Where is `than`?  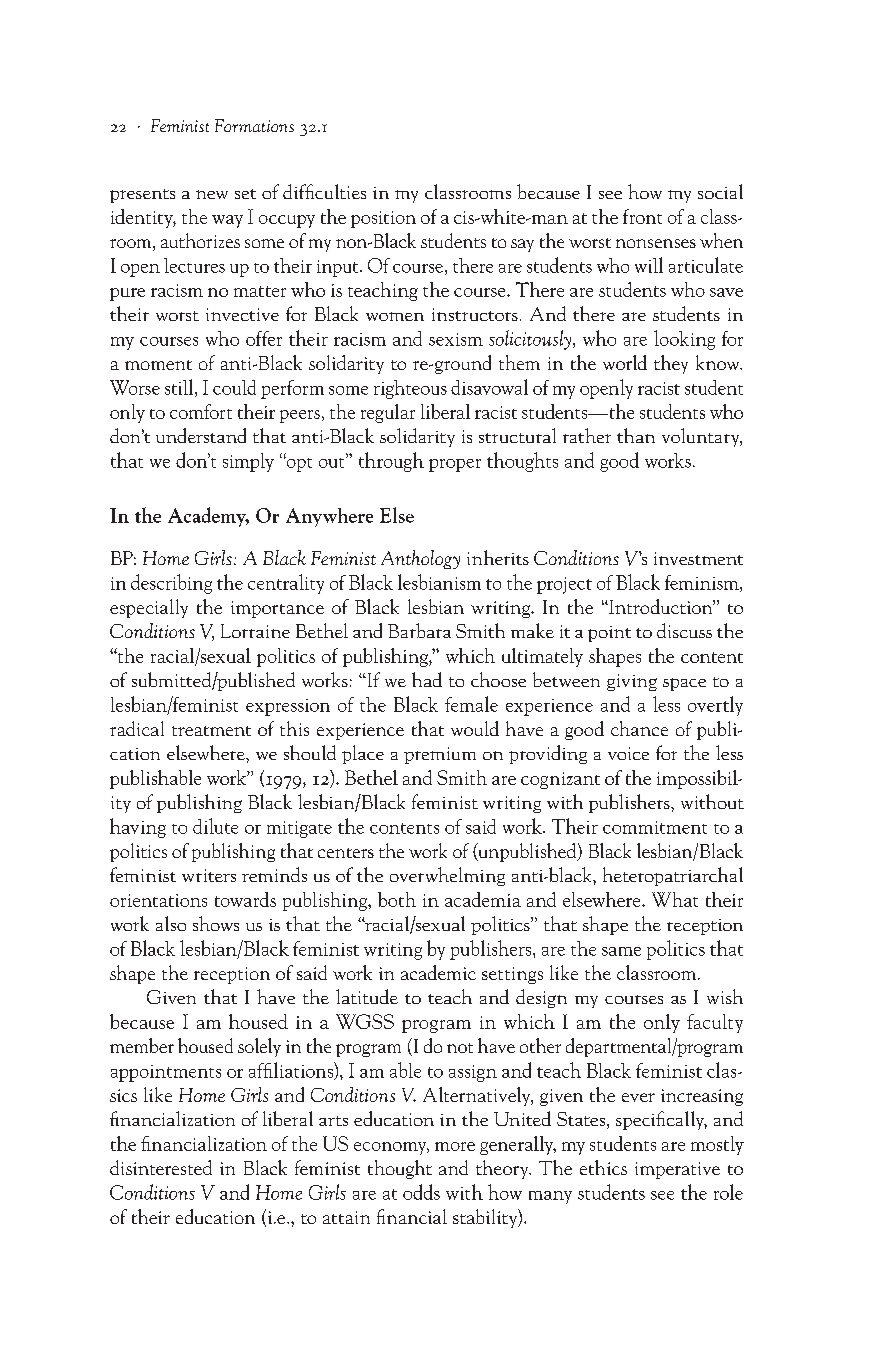 than is located at coordinates (636, 435).
